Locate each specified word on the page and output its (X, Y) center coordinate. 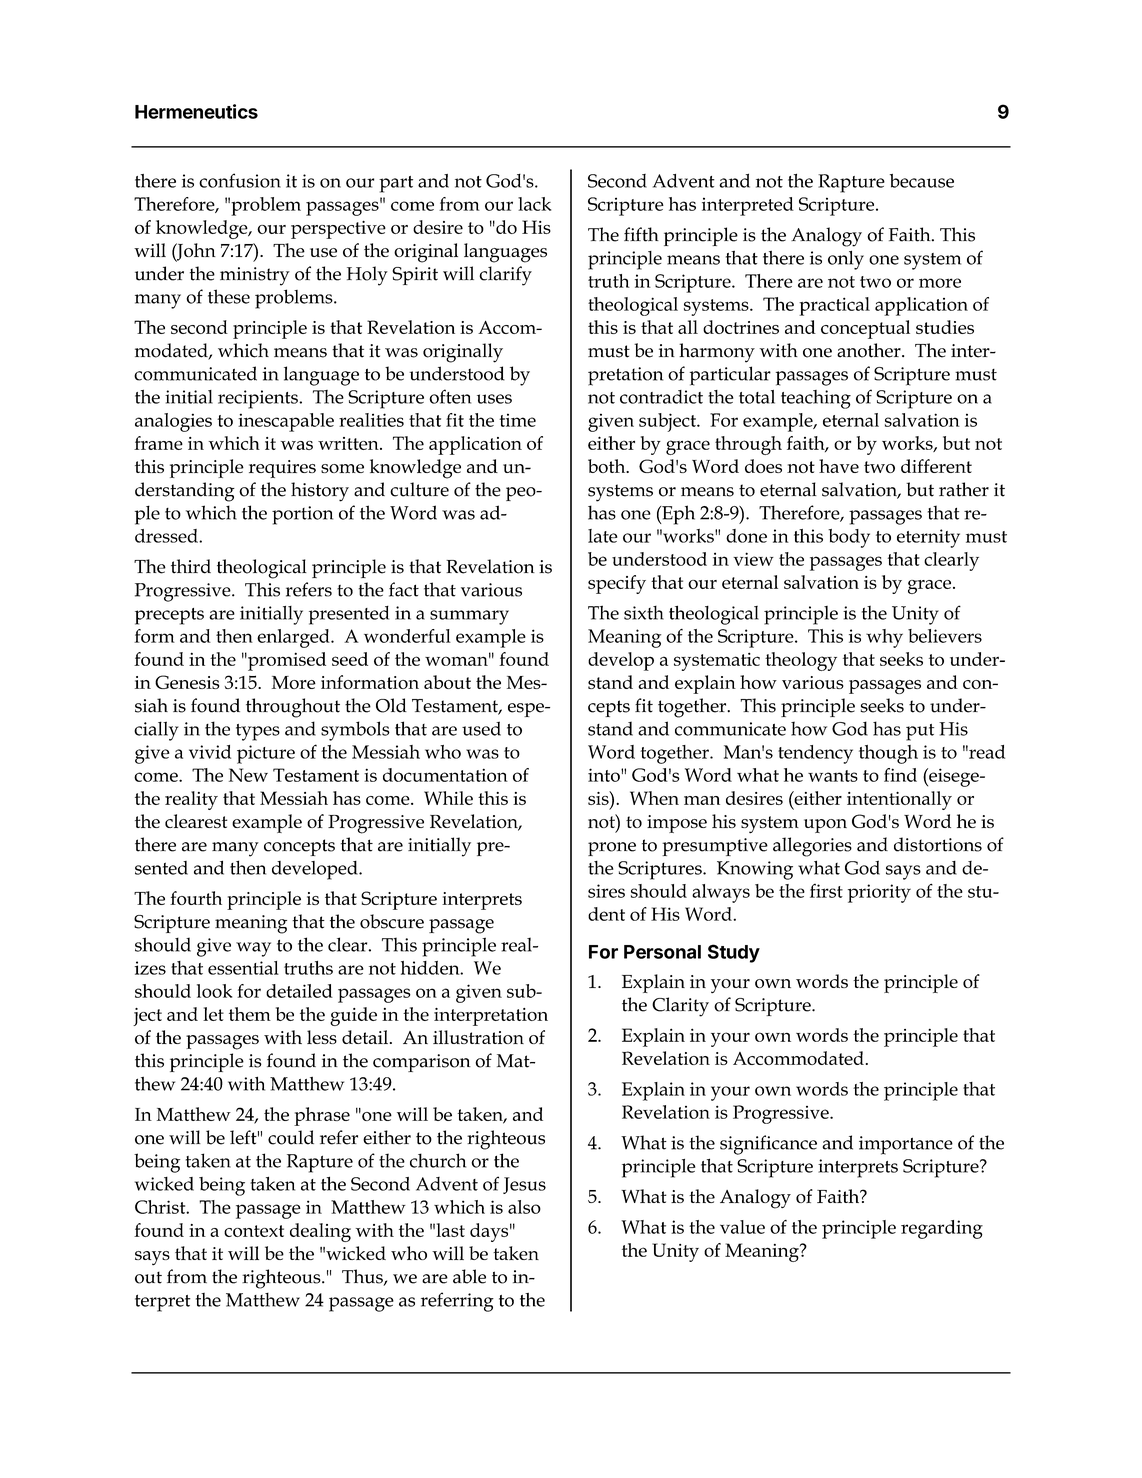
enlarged (294, 638)
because (922, 181)
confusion (240, 180)
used (481, 728)
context (254, 1231)
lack (534, 204)
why (884, 638)
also (524, 1207)
